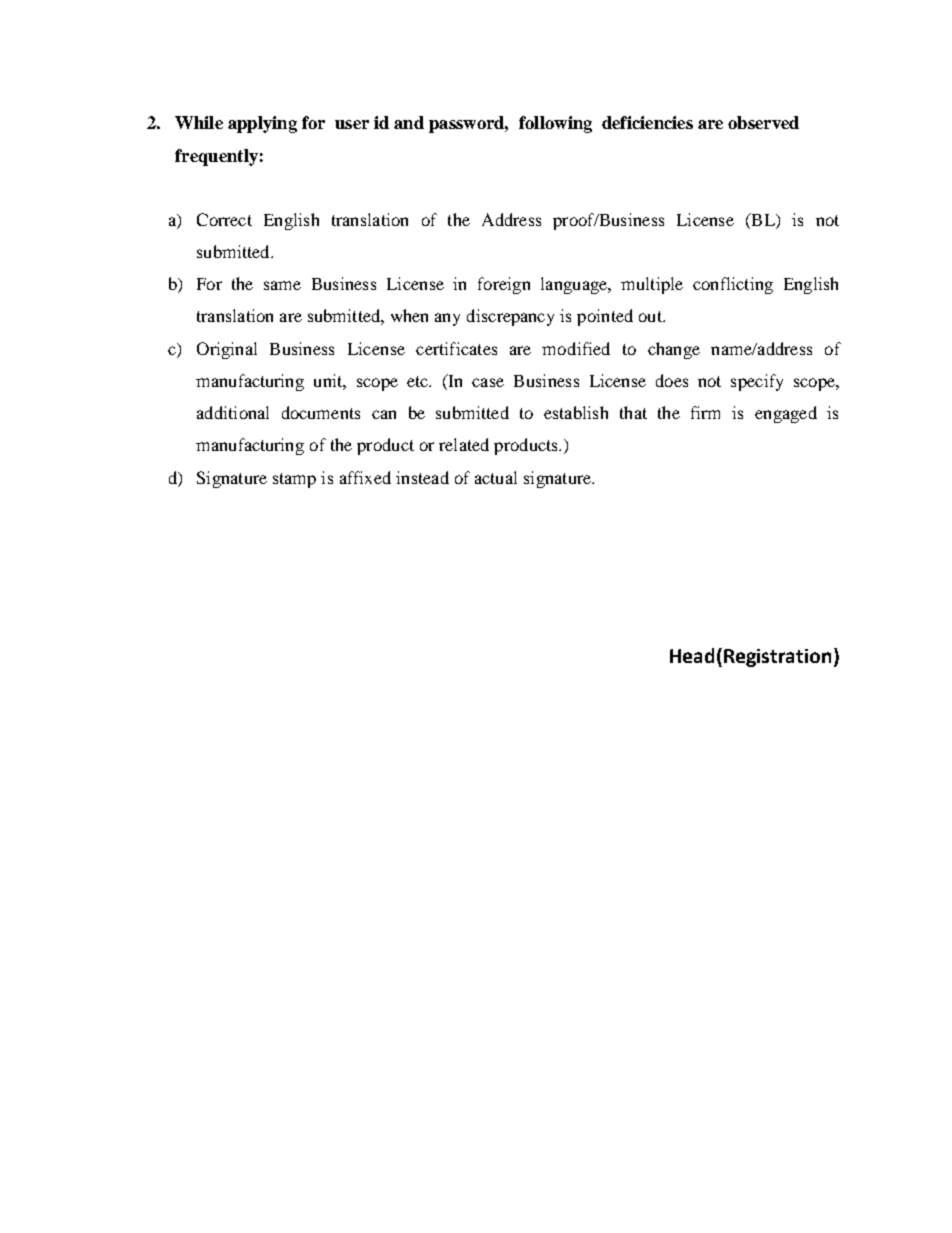 The width and height of the image is (952, 1233). Describe the element at coordinates (224, 219) in the image. I see `Correct` at that location.
